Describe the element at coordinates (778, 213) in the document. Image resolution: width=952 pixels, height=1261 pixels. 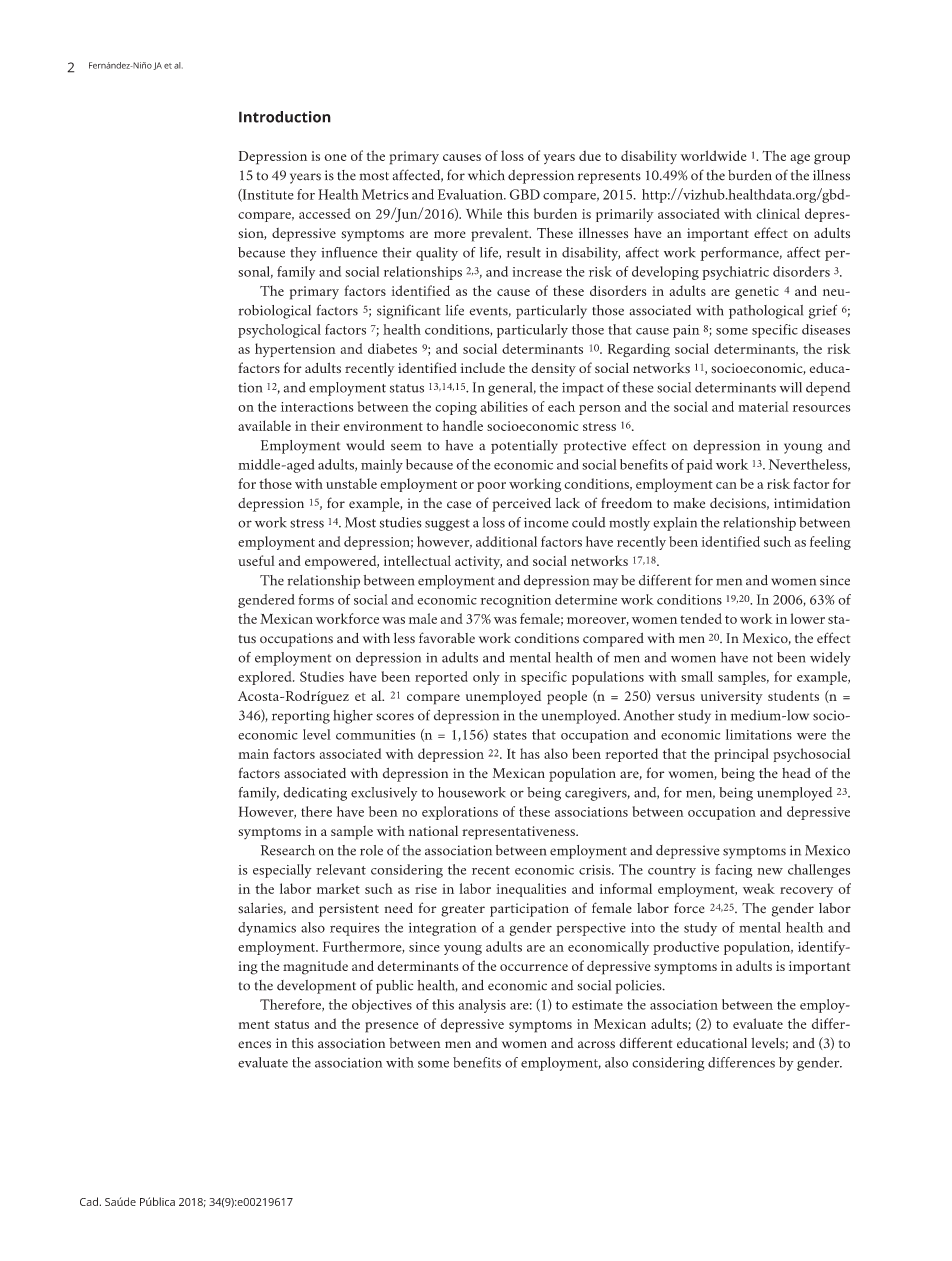
I see `clinical` at that location.
